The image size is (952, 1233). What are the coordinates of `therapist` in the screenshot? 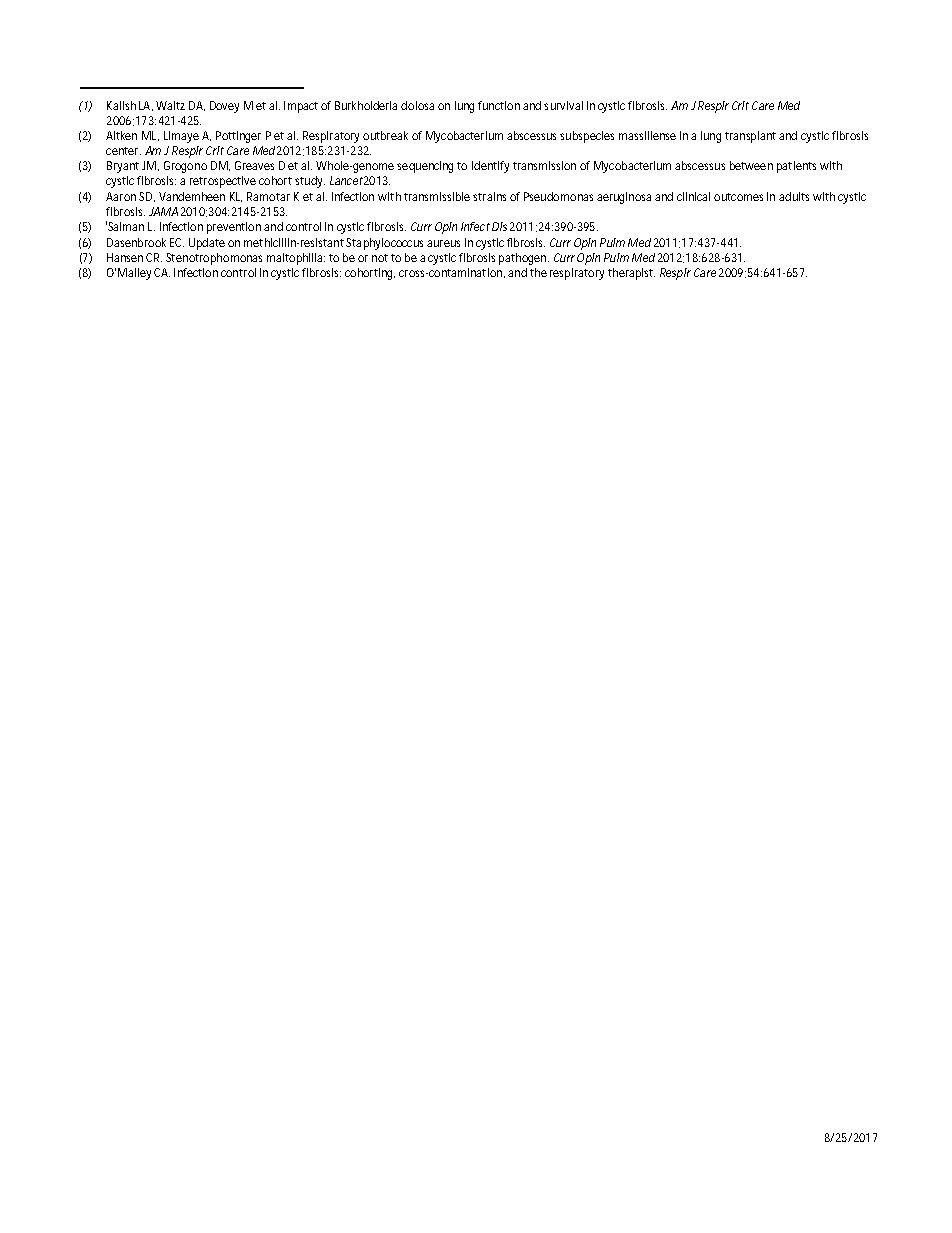 It's located at (631, 274).
